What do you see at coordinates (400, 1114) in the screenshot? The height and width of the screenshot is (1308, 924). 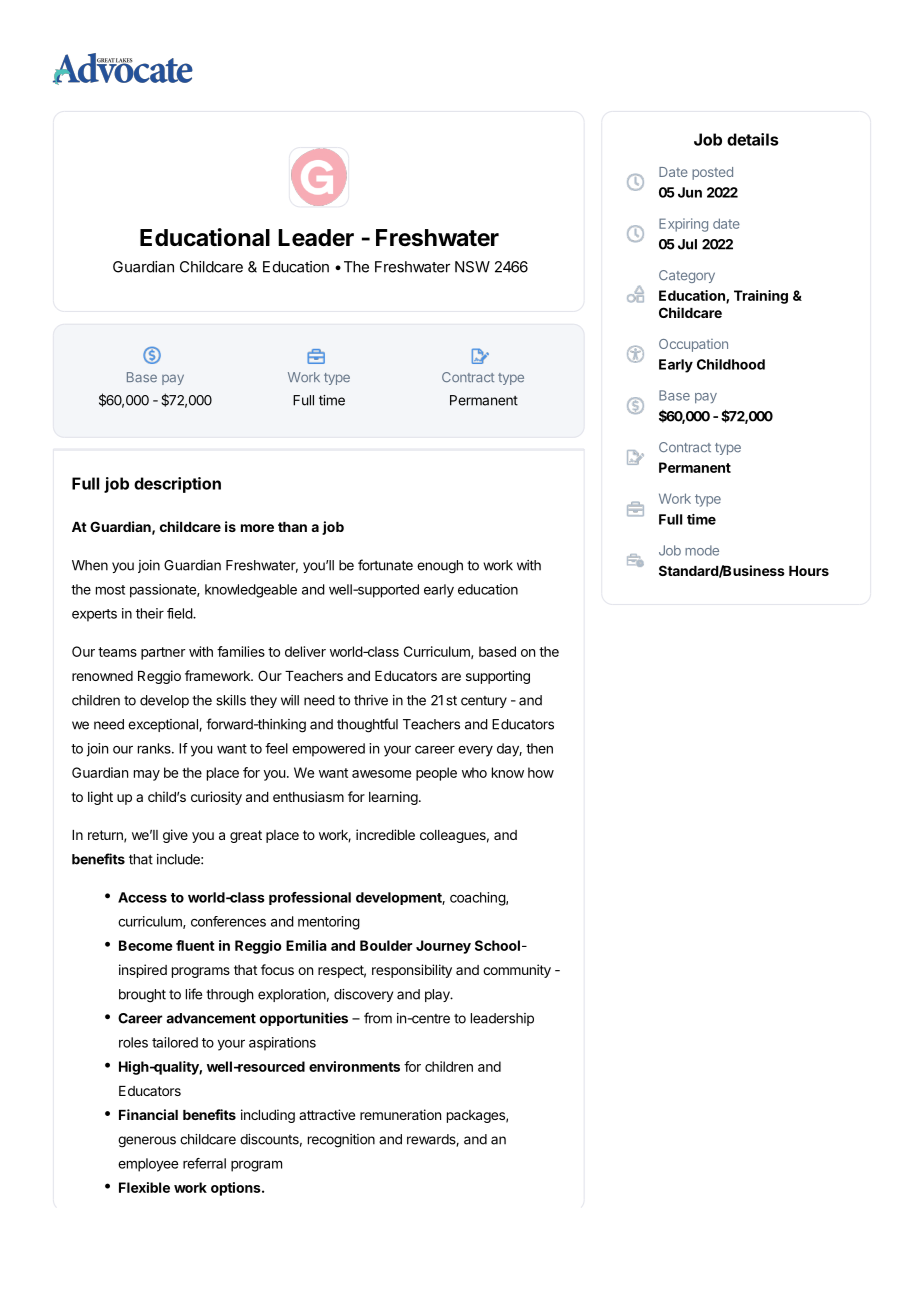 I see `remuneration` at bounding box center [400, 1114].
